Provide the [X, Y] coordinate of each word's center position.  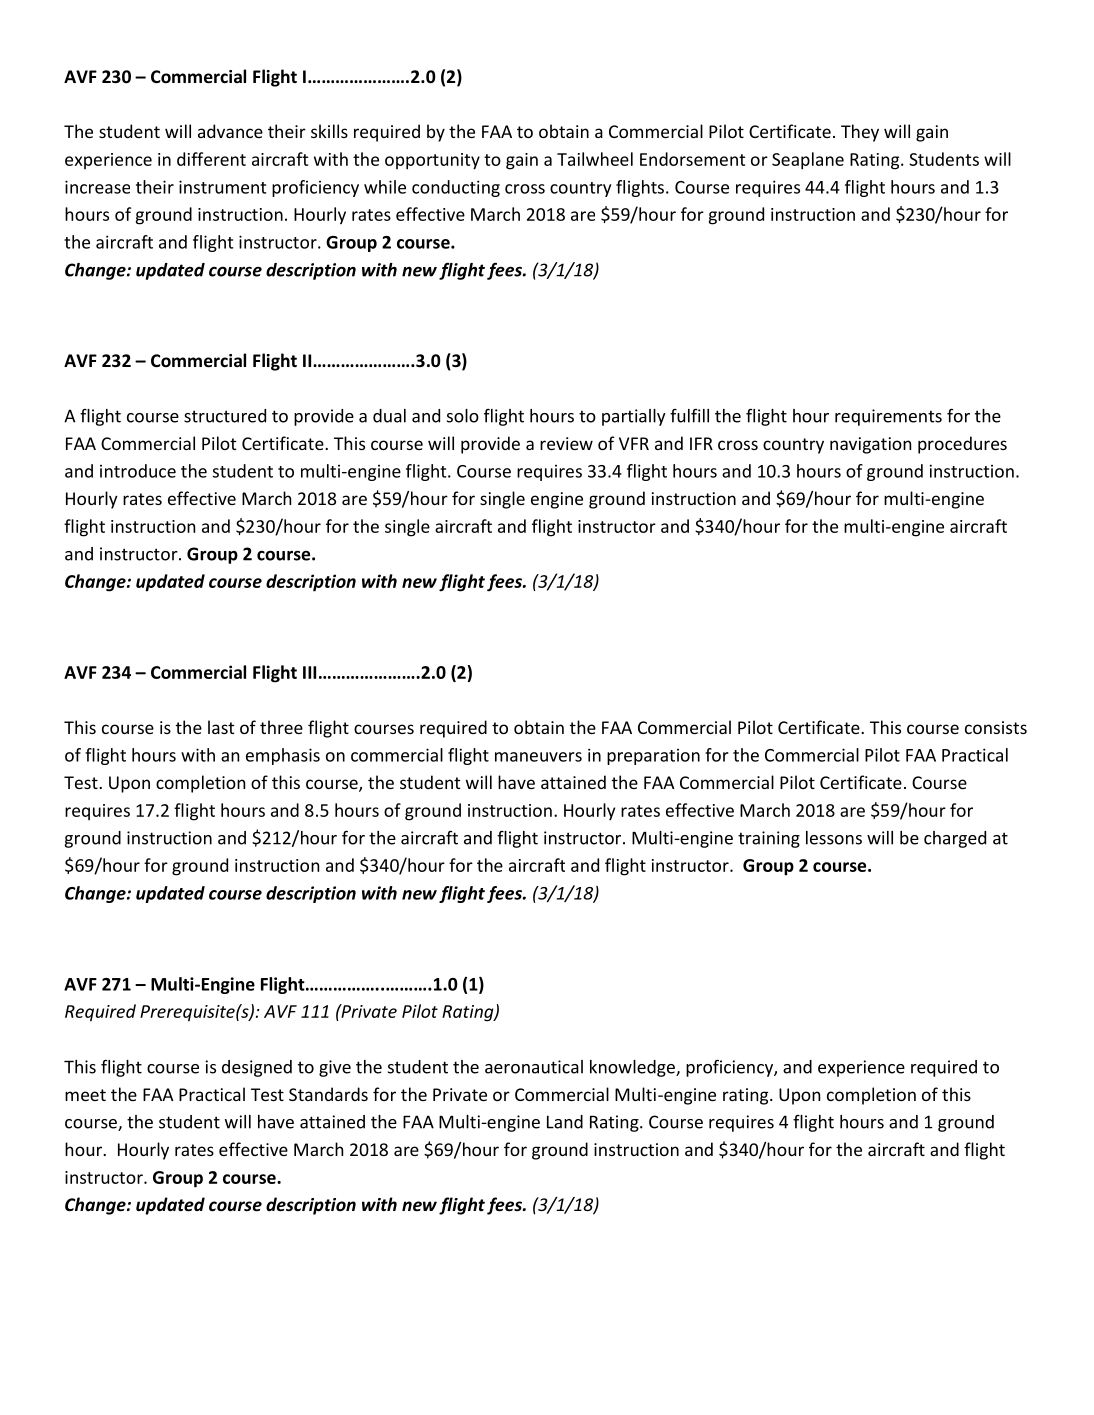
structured [225, 416]
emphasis [283, 756]
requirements [888, 417]
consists [996, 727]
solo [463, 416]
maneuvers [538, 757]
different [211, 159]
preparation [653, 757]
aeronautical [534, 1067]
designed [257, 1068]
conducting [456, 188]
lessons [834, 838]
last [221, 727]
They [860, 133]
